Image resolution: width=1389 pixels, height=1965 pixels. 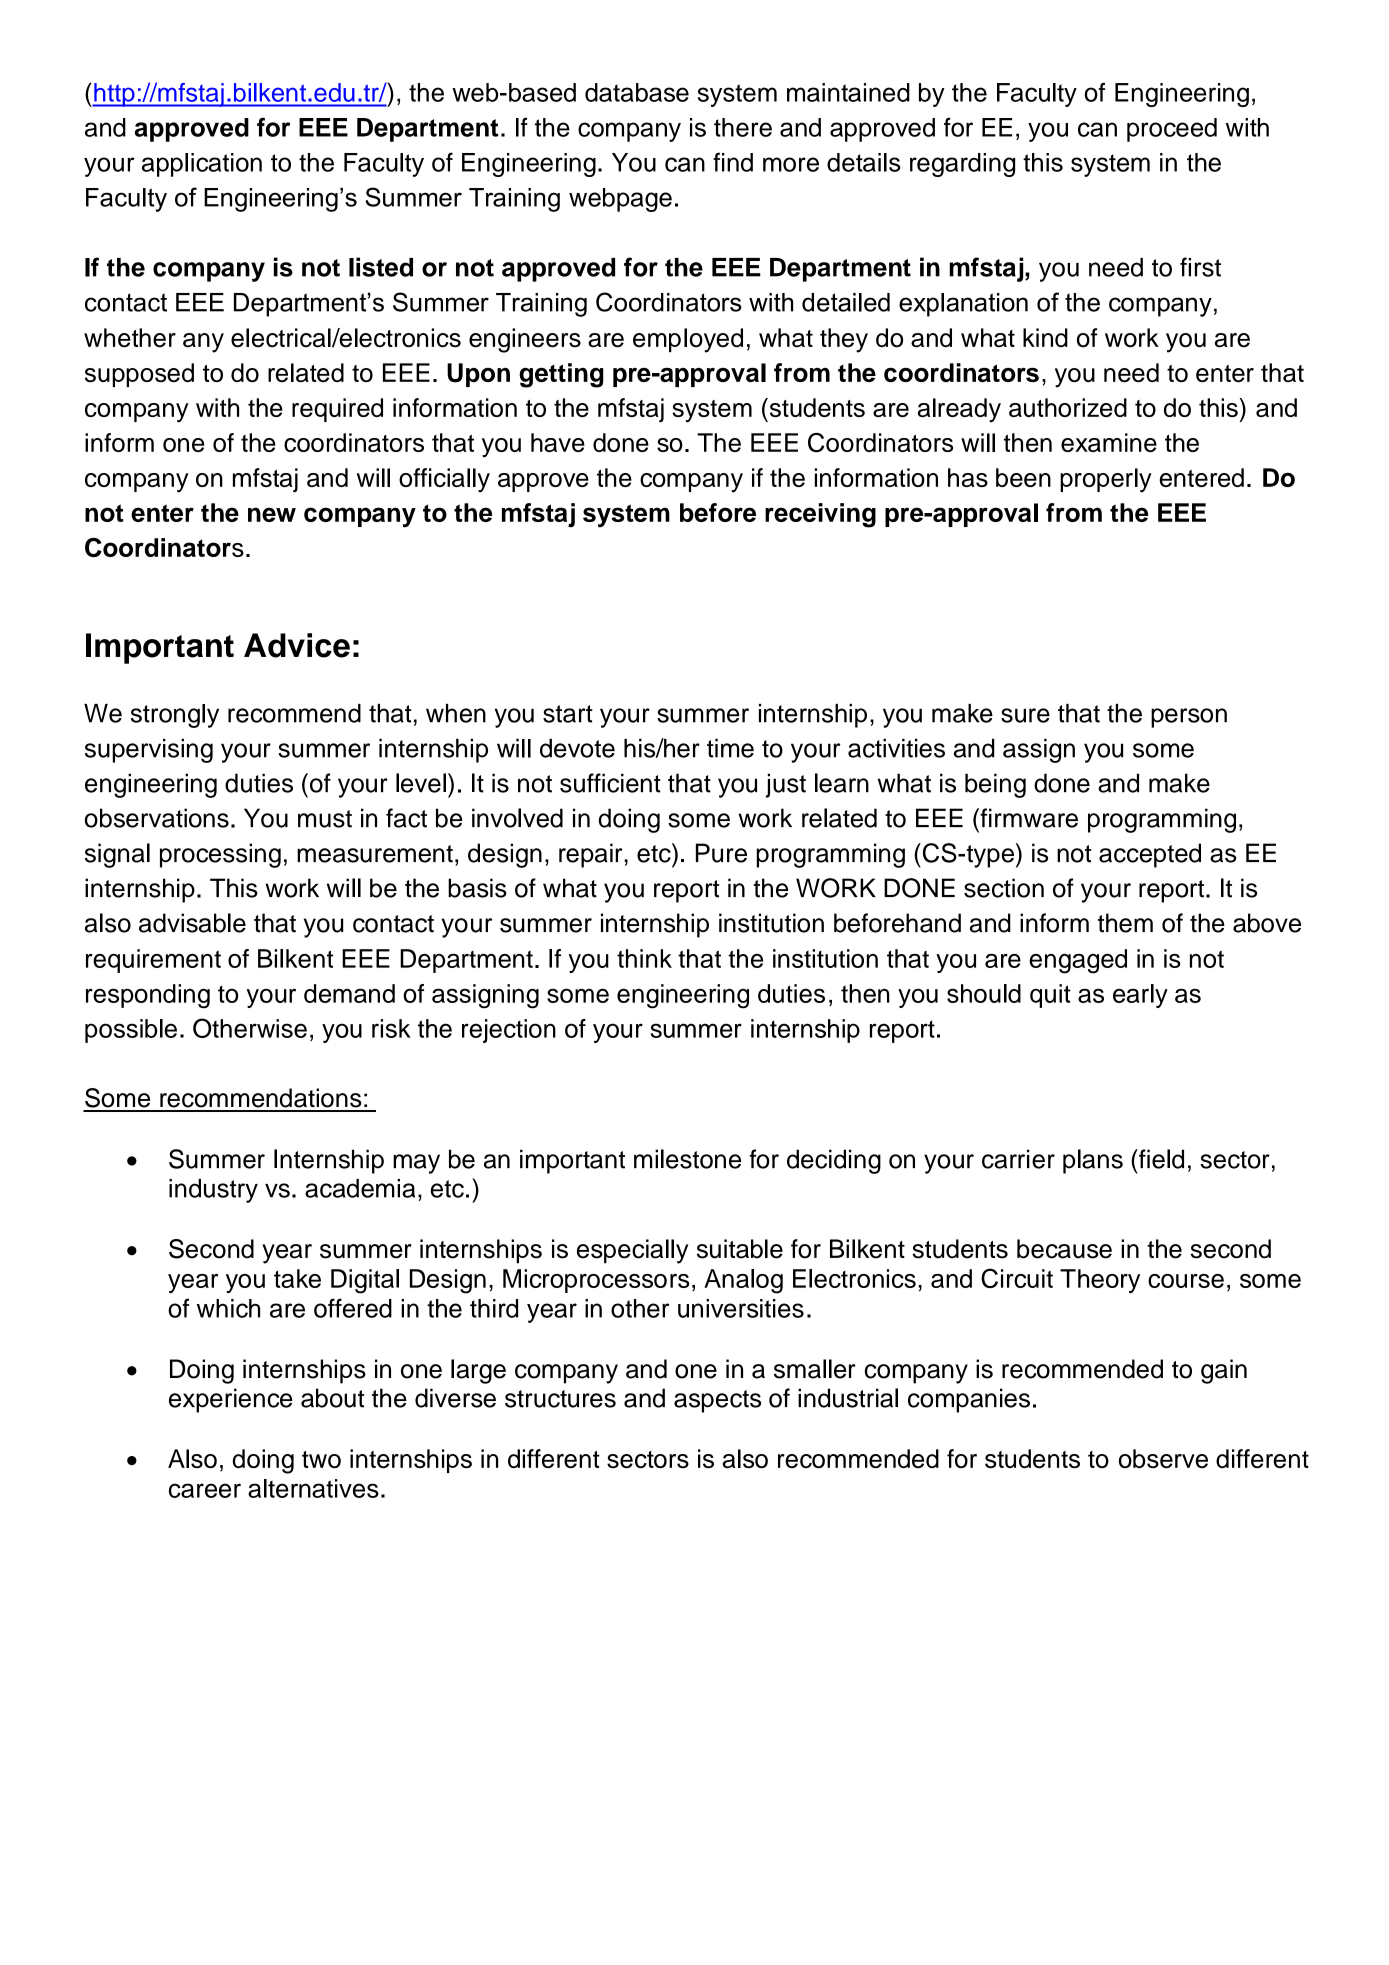 I want to click on application, so click(x=202, y=165).
